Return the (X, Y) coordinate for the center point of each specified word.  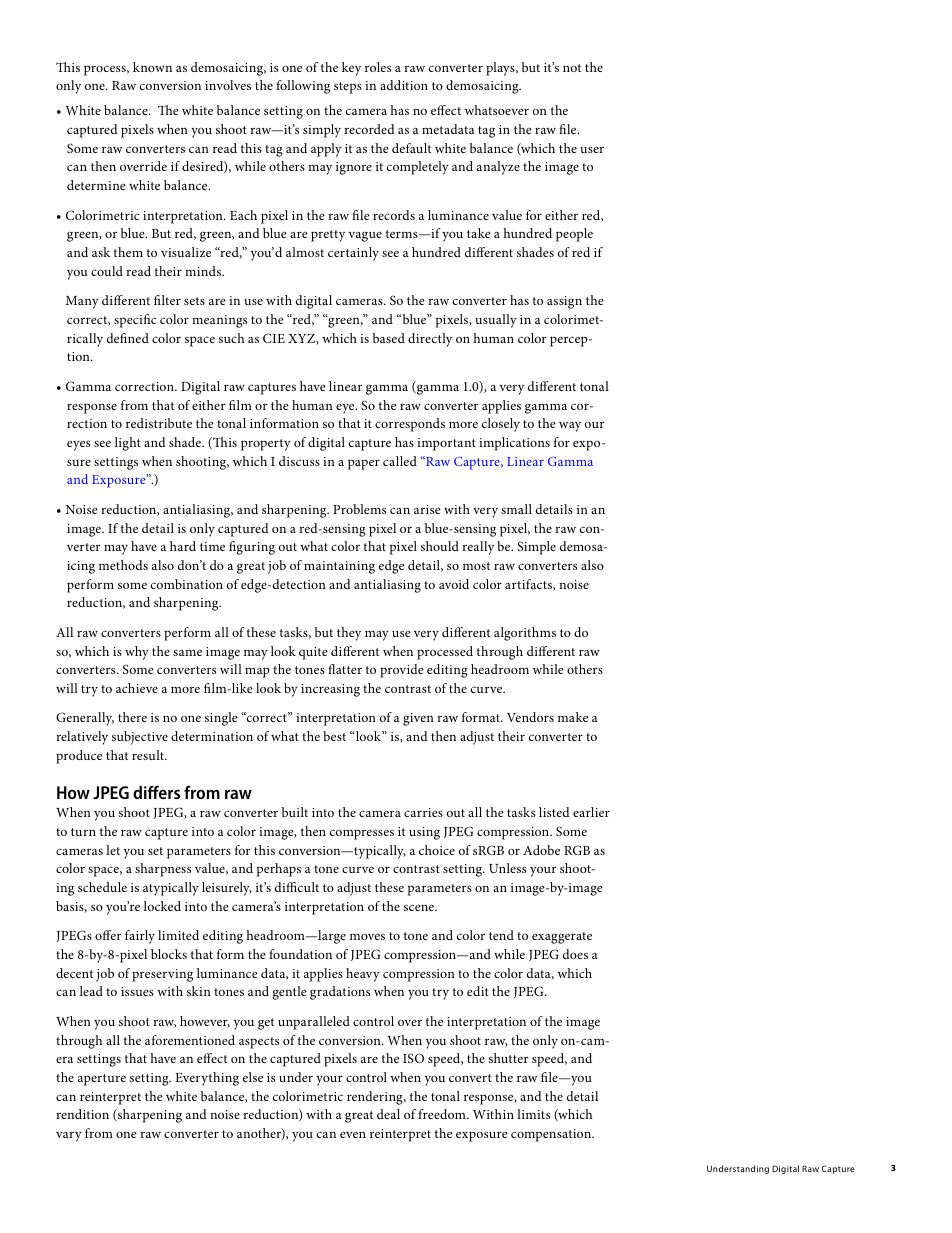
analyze (498, 168)
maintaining (339, 567)
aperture (102, 1080)
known (152, 67)
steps (348, 88)
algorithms (525, 634)
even (353, 1134)
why (137, 653)
